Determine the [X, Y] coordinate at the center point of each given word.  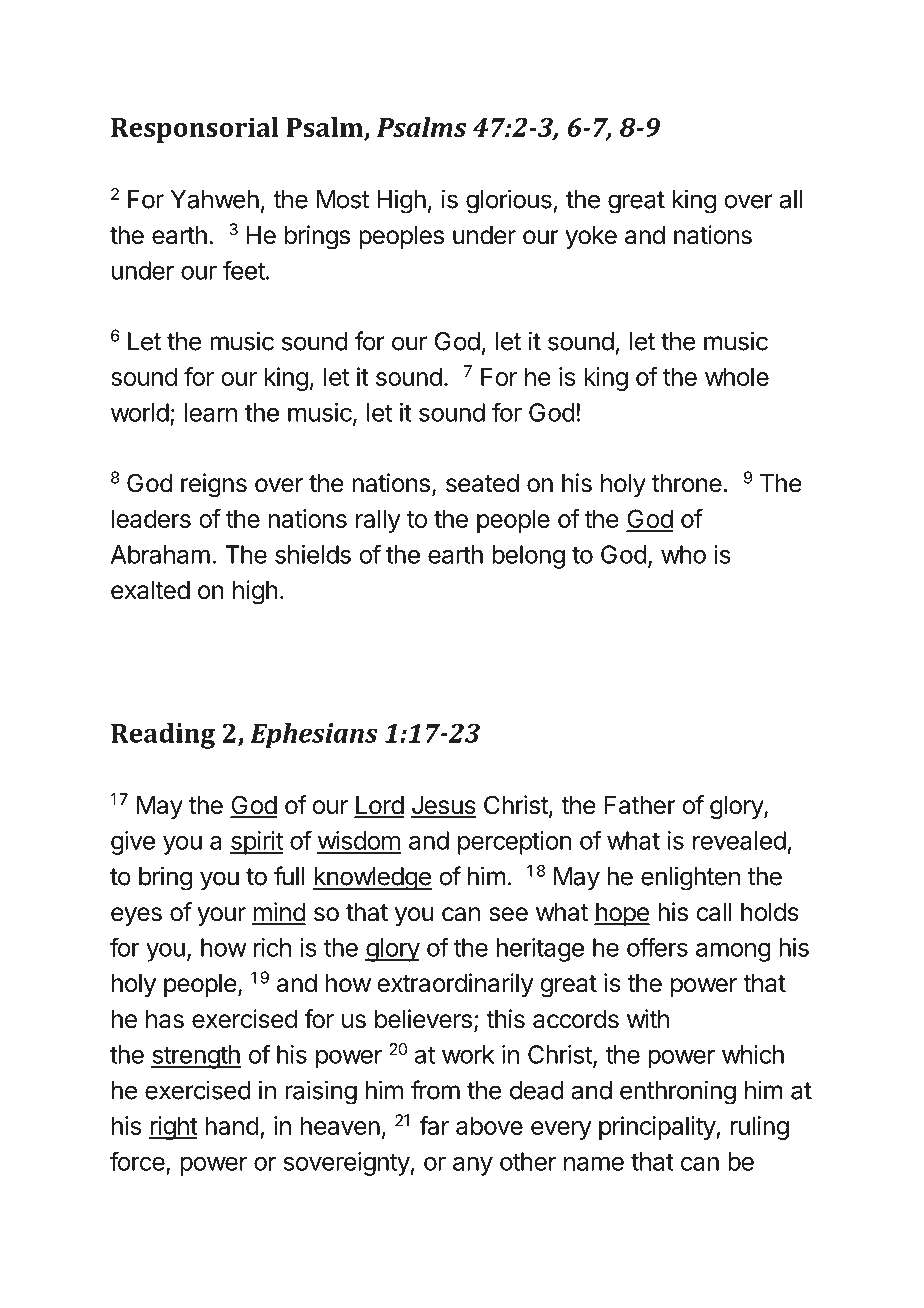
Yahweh [215, 199]
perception [515, 843]
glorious [509, 201]
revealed [739, 840]
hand [232, 1125]
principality [658, 1128]
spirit [256, 843]
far [434, 1125]
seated [482, 483]
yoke [591, 237]
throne [687, 483]
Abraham [160, 554]
